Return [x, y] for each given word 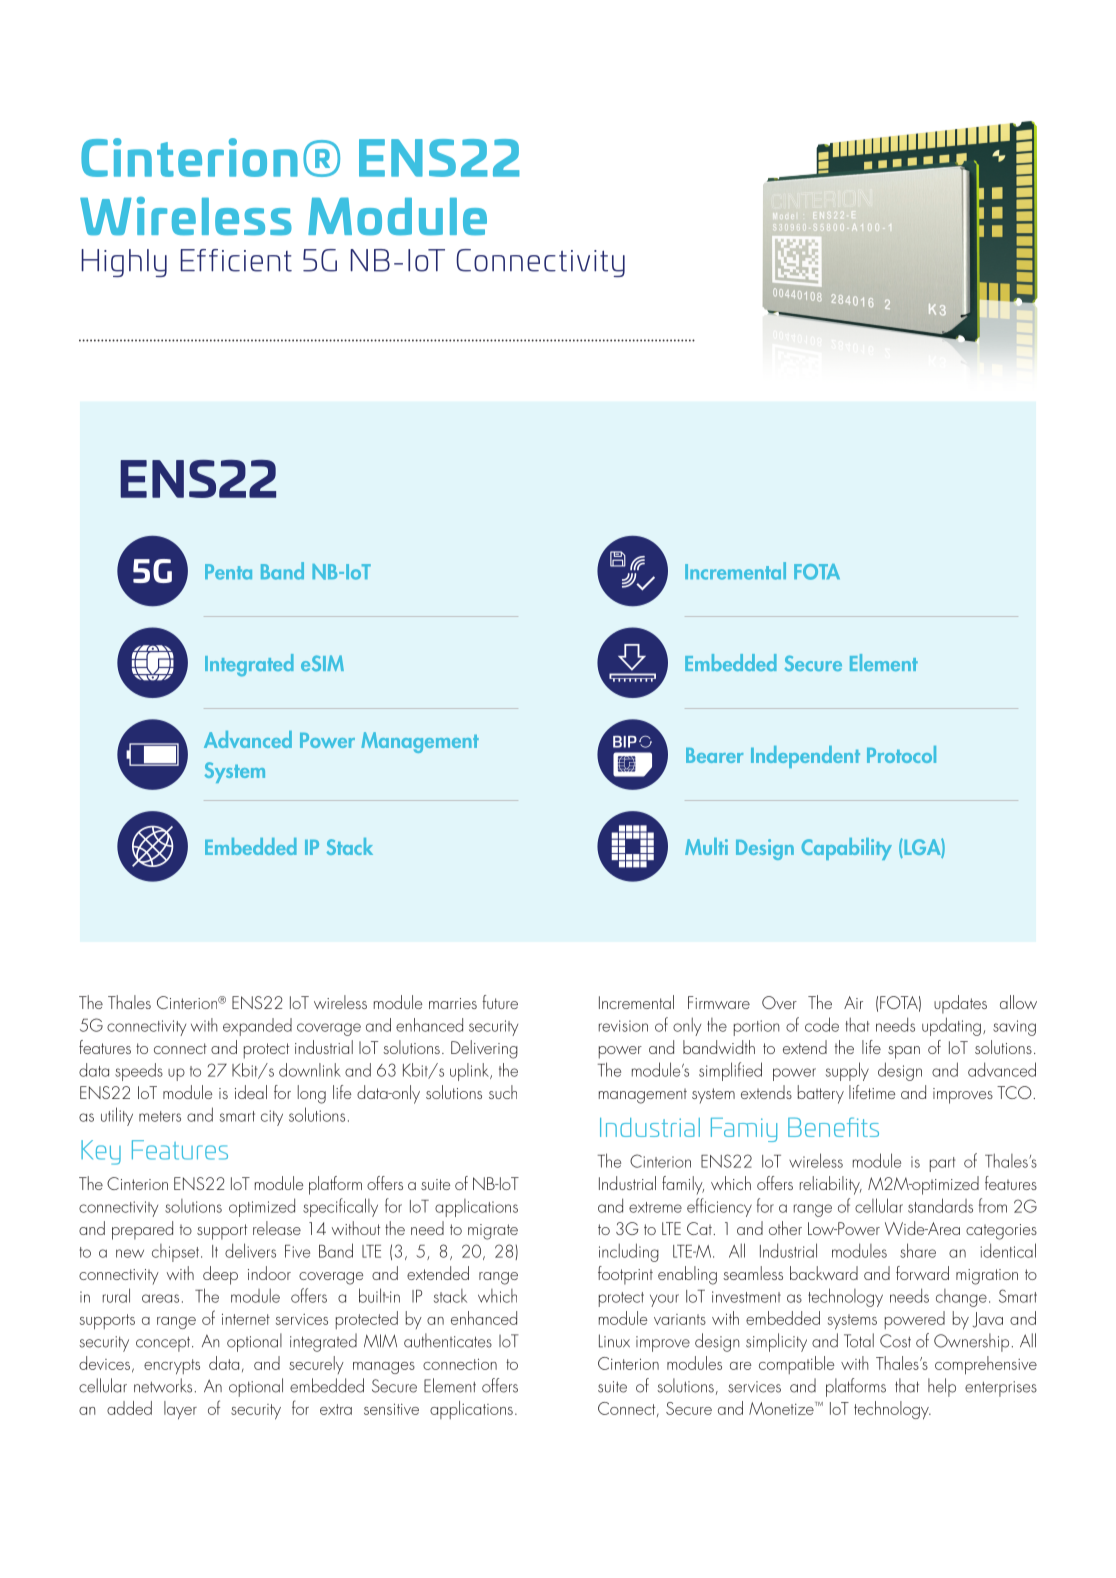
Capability [846, 849]
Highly [124, 263]
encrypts [172, 1366]
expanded [257, 1027]
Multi [706, 846]
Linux [614, 1341]
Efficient [236, 260]
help [942, 1387]
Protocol [901, 754]
